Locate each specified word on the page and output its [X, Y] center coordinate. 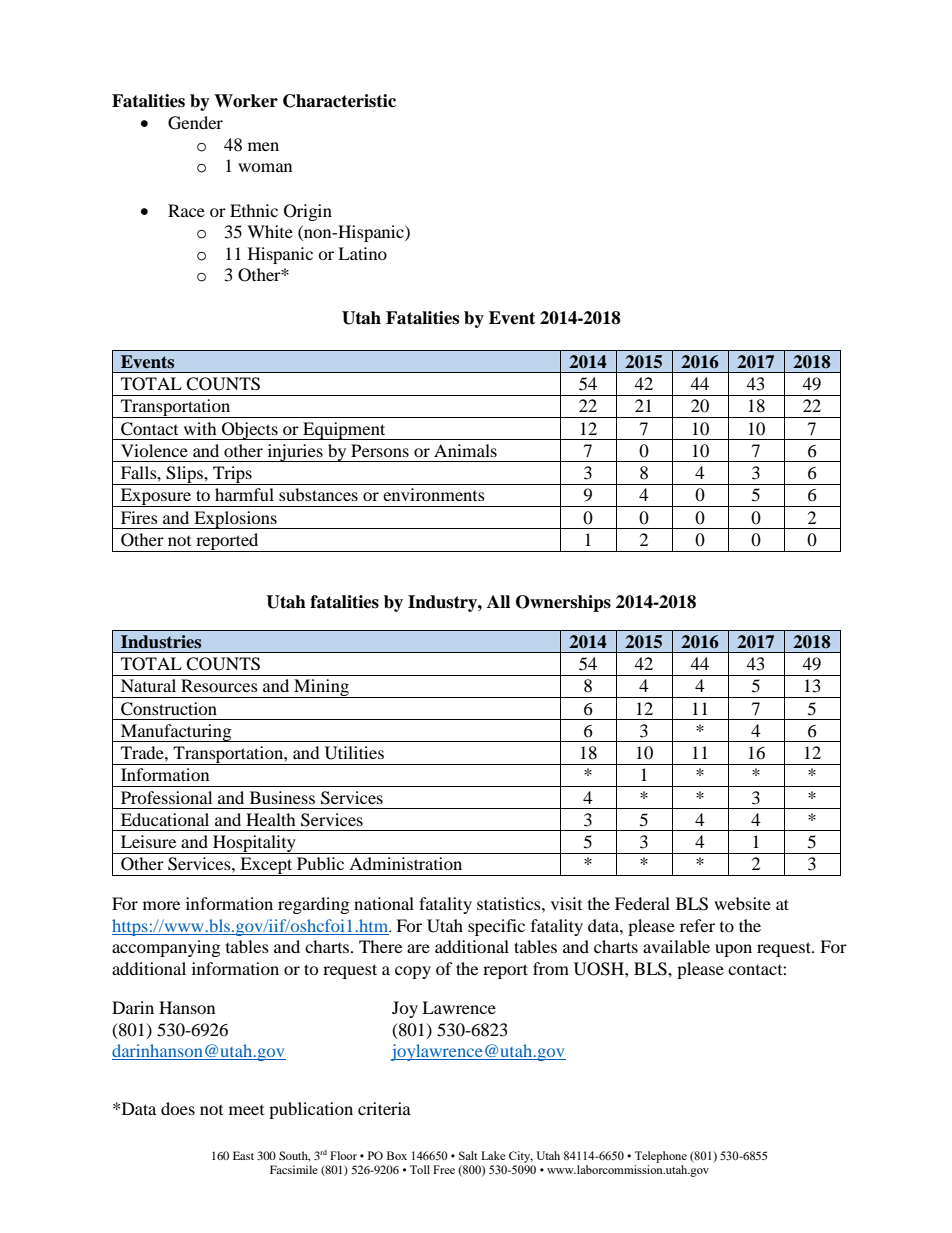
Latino [362, 253]
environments [434, 494]
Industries [161, 642]
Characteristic [339, 101]
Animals [465, 450]
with [200, 428]
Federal [642, 903]
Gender [195, 123]
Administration [405, 863]
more [161, 905]
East [243, 1155]
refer [697, 925]
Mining [321, 688]
